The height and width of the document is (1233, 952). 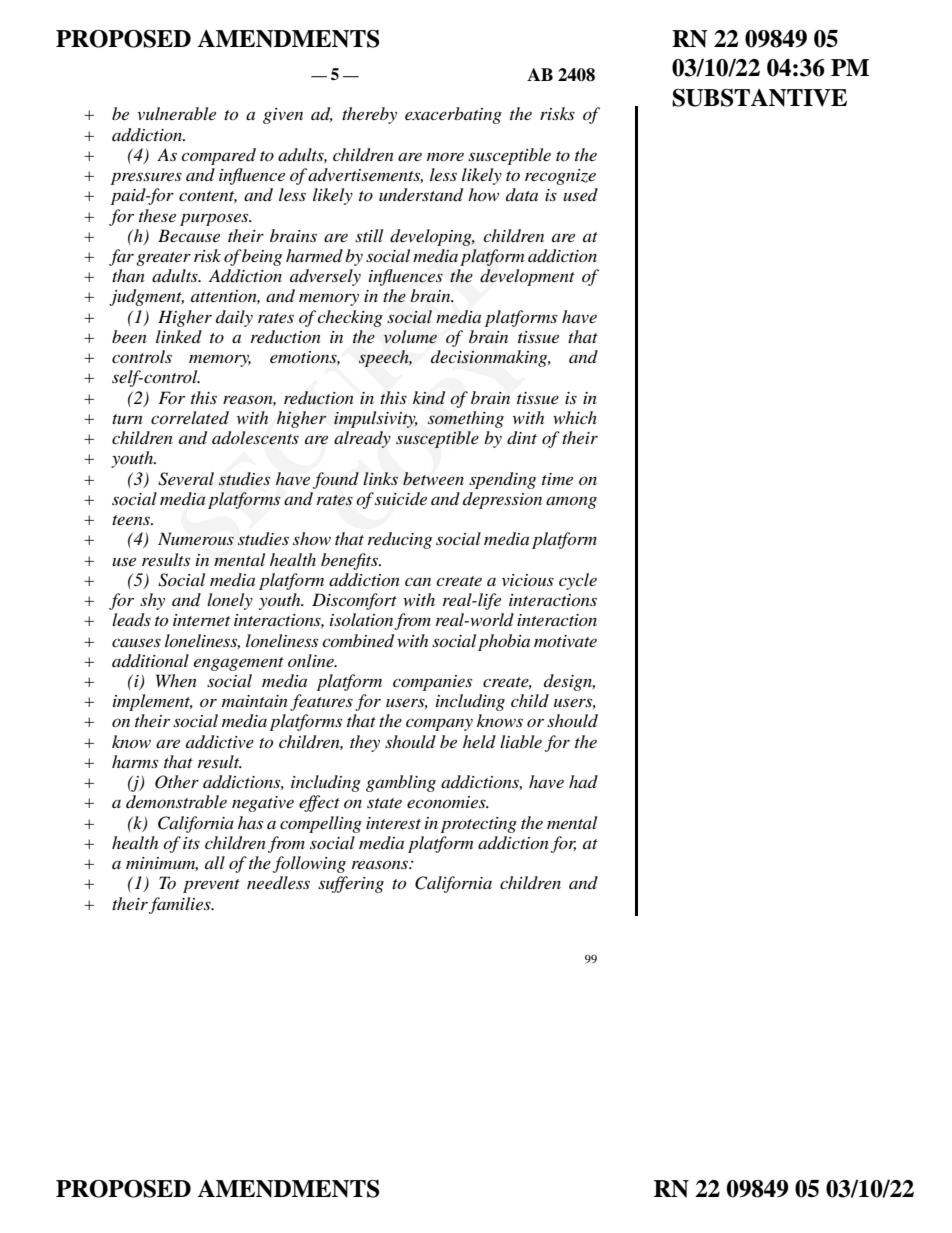 What do you see at coordinates (179, 336) in the document?
I see `linked` at bounding box center [179, 336].
